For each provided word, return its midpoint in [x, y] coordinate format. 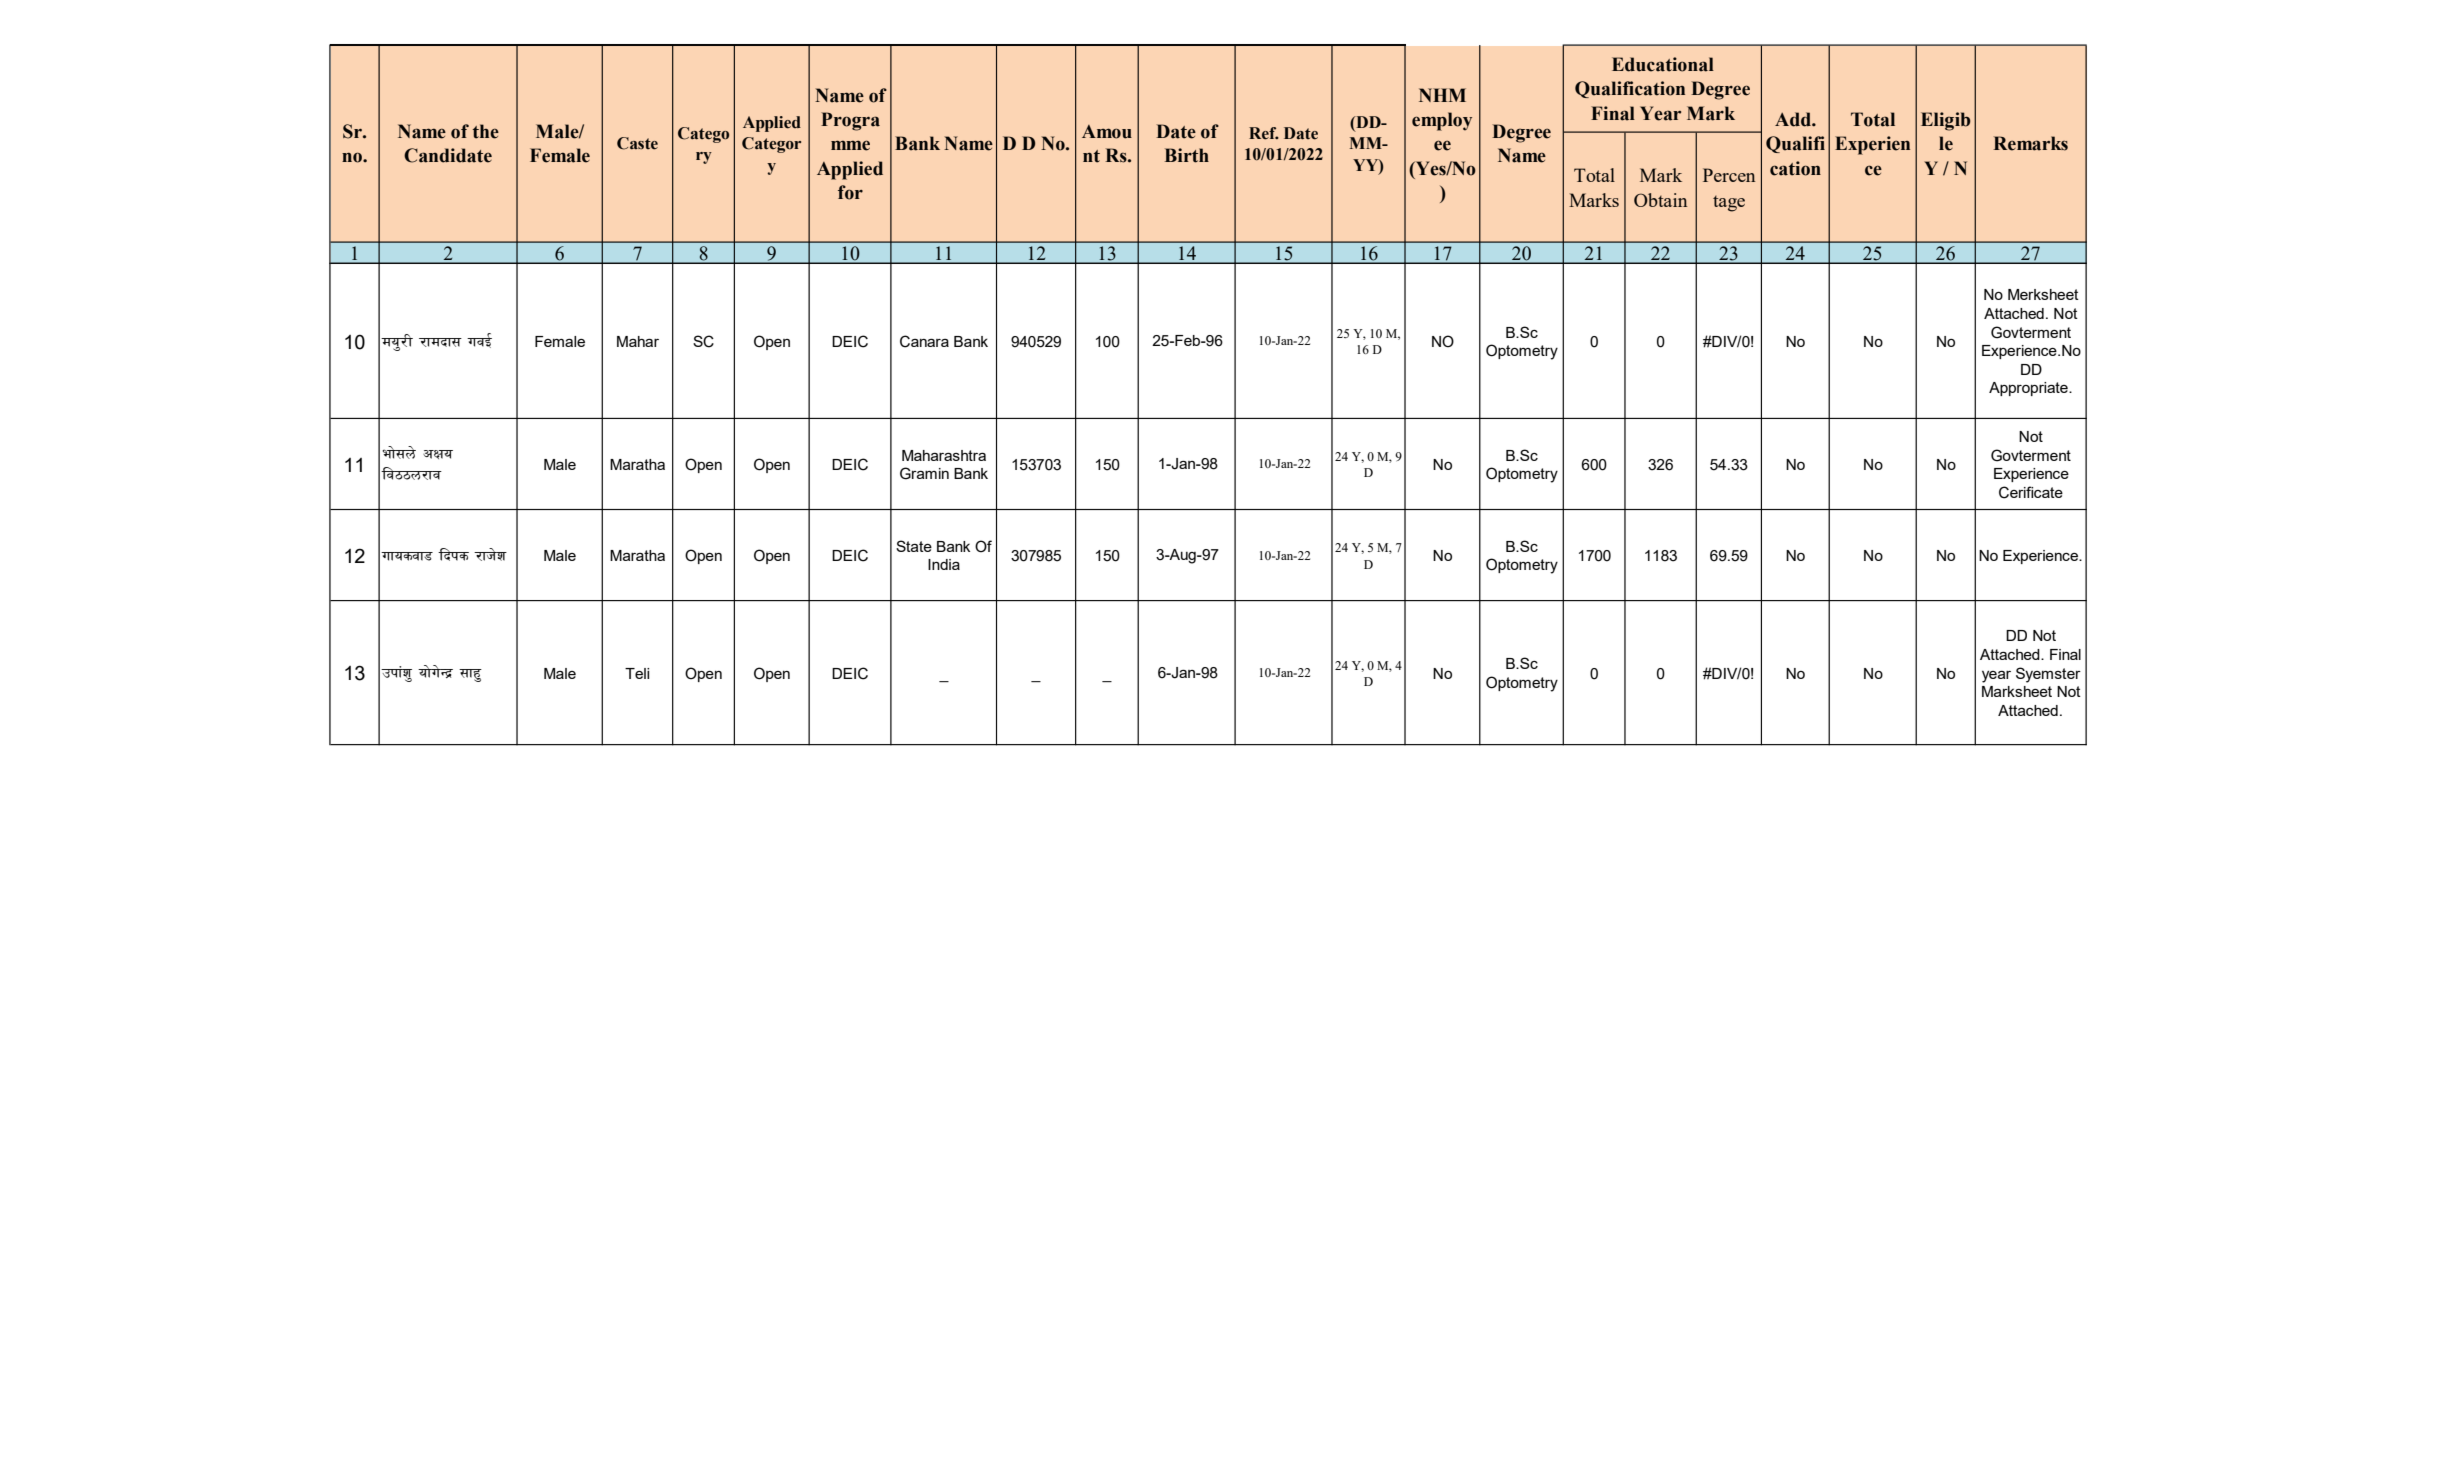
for [850, 192]
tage [1729, 204]
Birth [1187, 155]
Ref [1264, 133]
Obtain [1660, 200]
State [914, 546]
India [944, 564]
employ [1442, 121]
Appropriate [2029, 389]
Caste [637, 143]
